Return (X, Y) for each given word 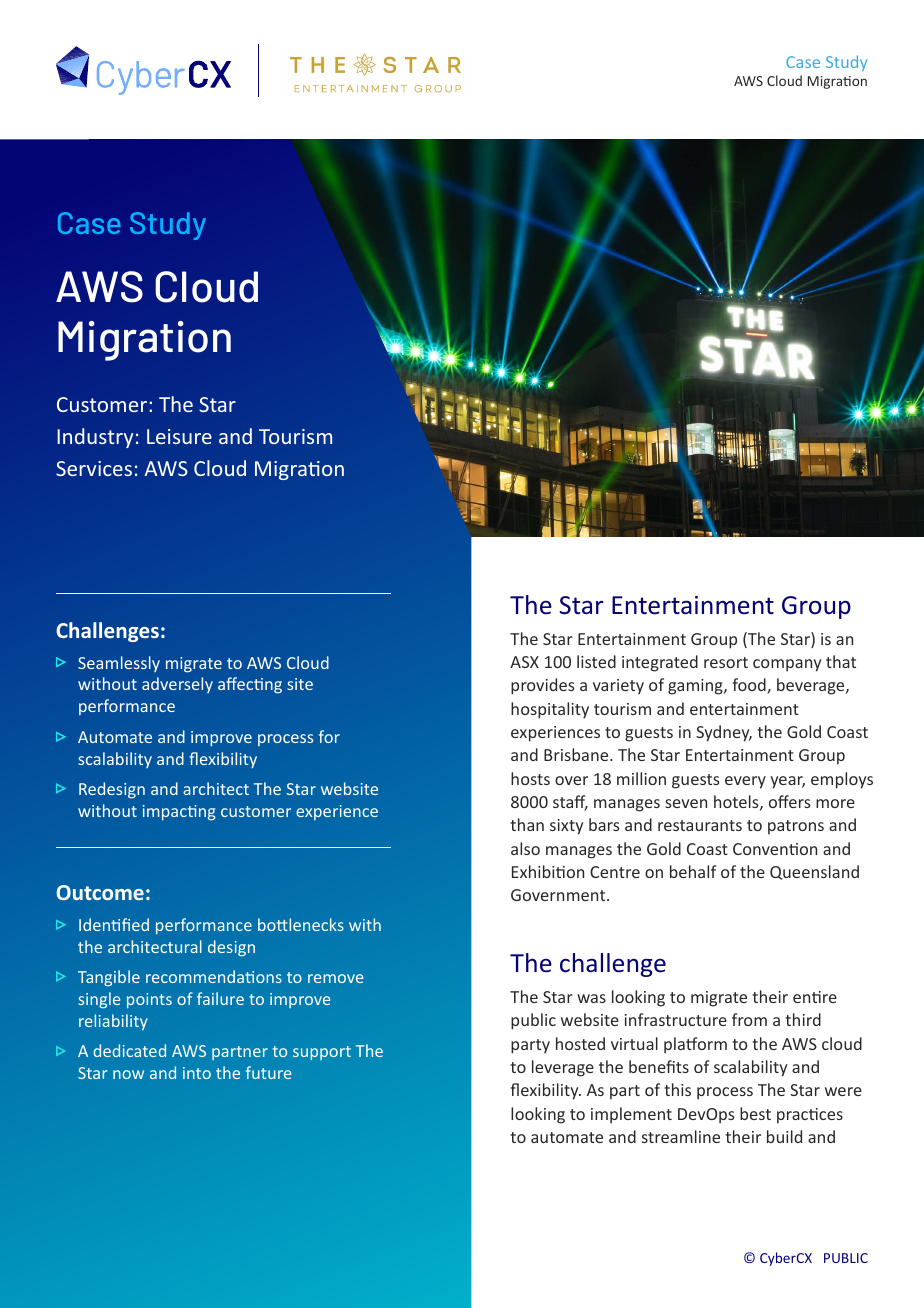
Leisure (179, 436)
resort (726, 662)
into (197, 1073)
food (750, 686)
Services (94, 468)
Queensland (814, 872)
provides (543, 686)
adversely (177, 685)
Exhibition (548, 871)
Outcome (100, 892)
